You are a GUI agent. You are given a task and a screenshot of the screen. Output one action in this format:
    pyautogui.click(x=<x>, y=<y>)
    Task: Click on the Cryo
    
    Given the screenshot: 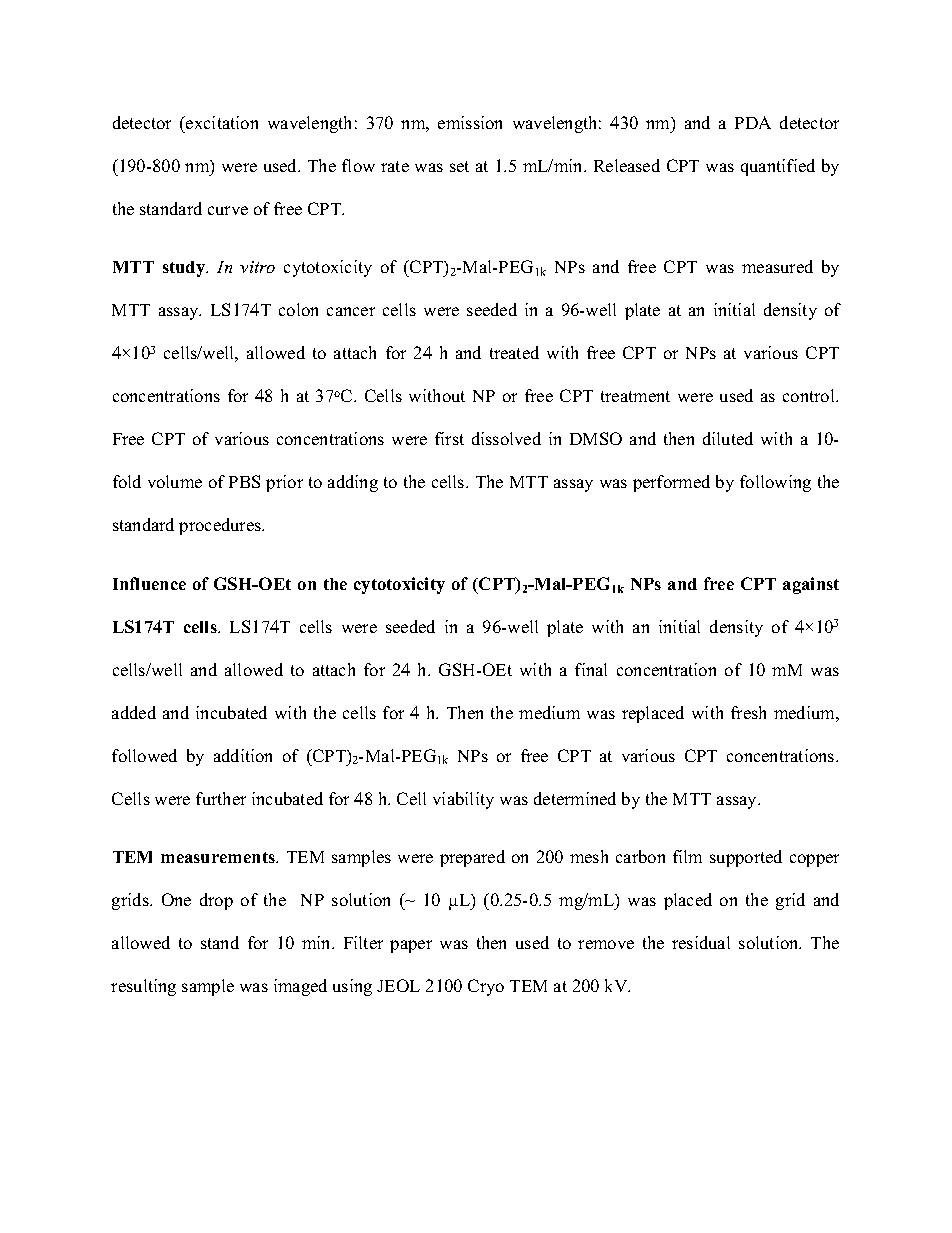 What is the action you would take?
    pyautogui.click(x=486, y=987)
